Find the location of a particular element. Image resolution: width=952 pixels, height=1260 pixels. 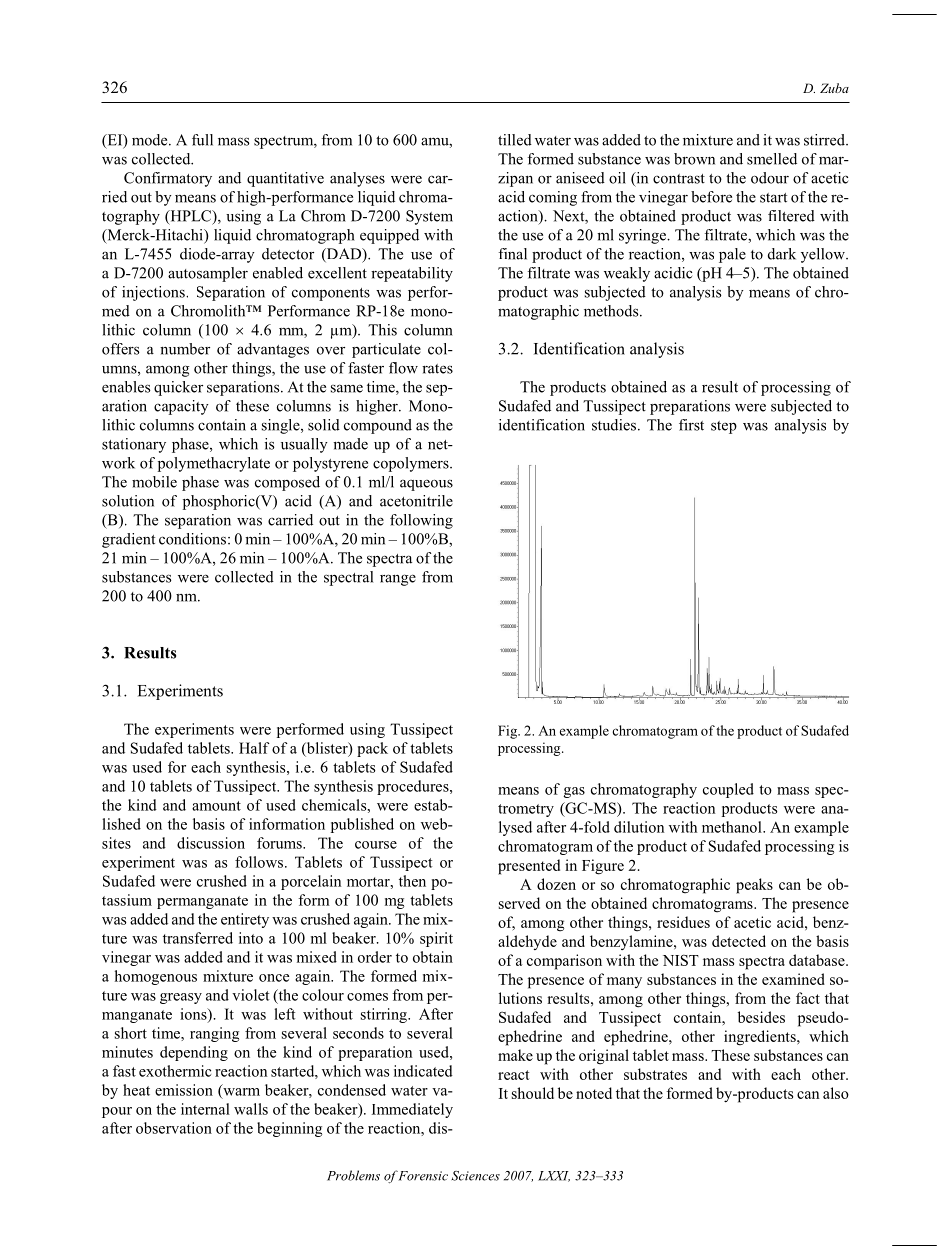

pan is located at coordinates (521, 181).
